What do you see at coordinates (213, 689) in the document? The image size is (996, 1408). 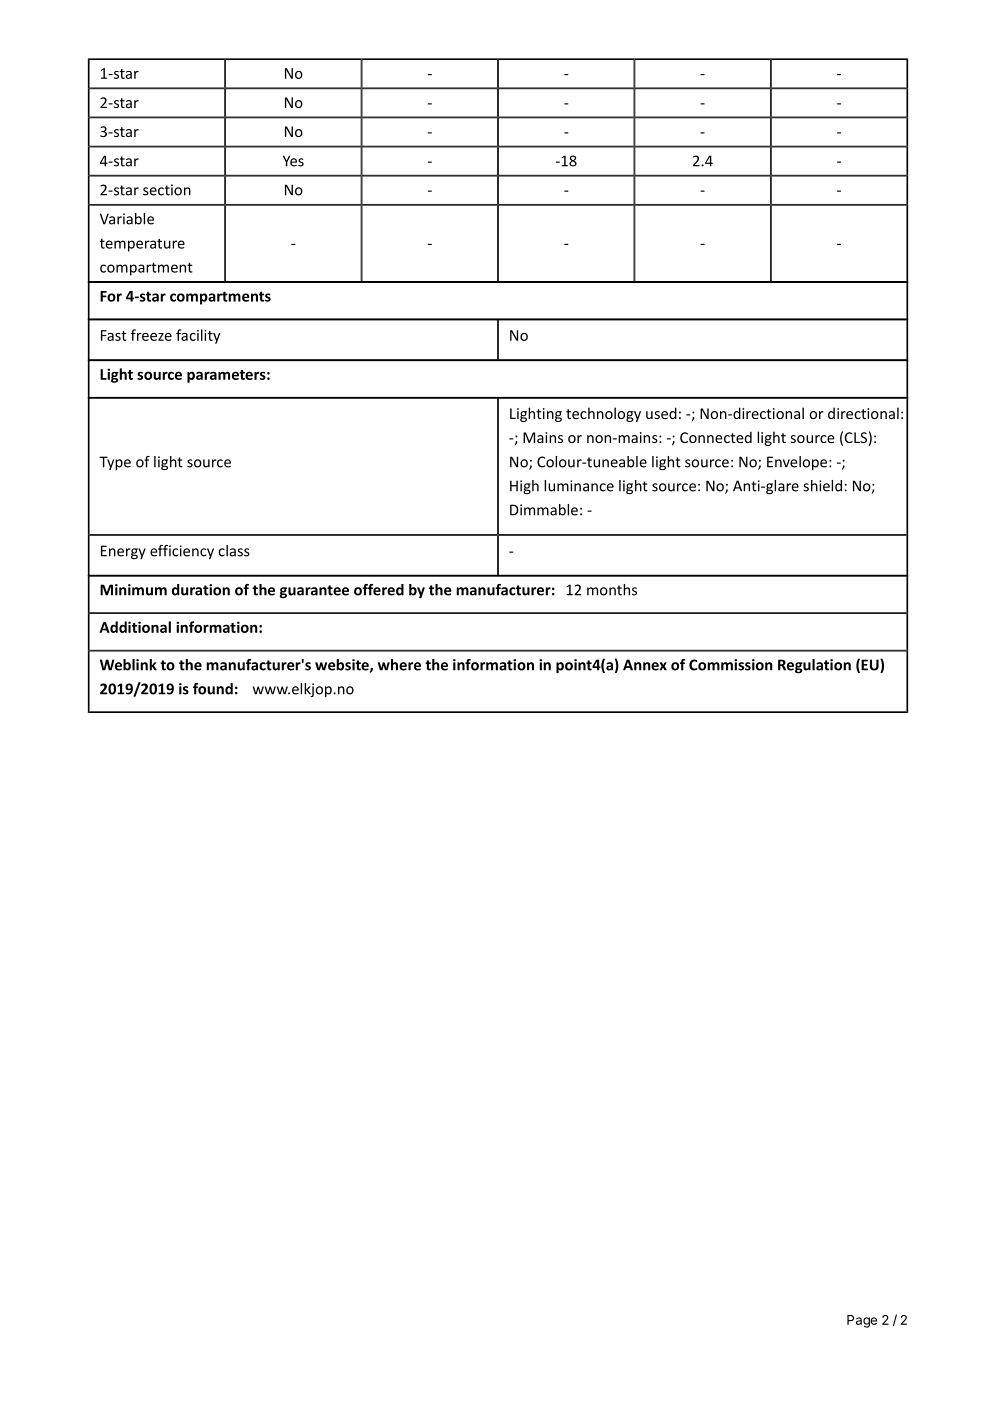 I see `found` at bounding box center [213, 689].
